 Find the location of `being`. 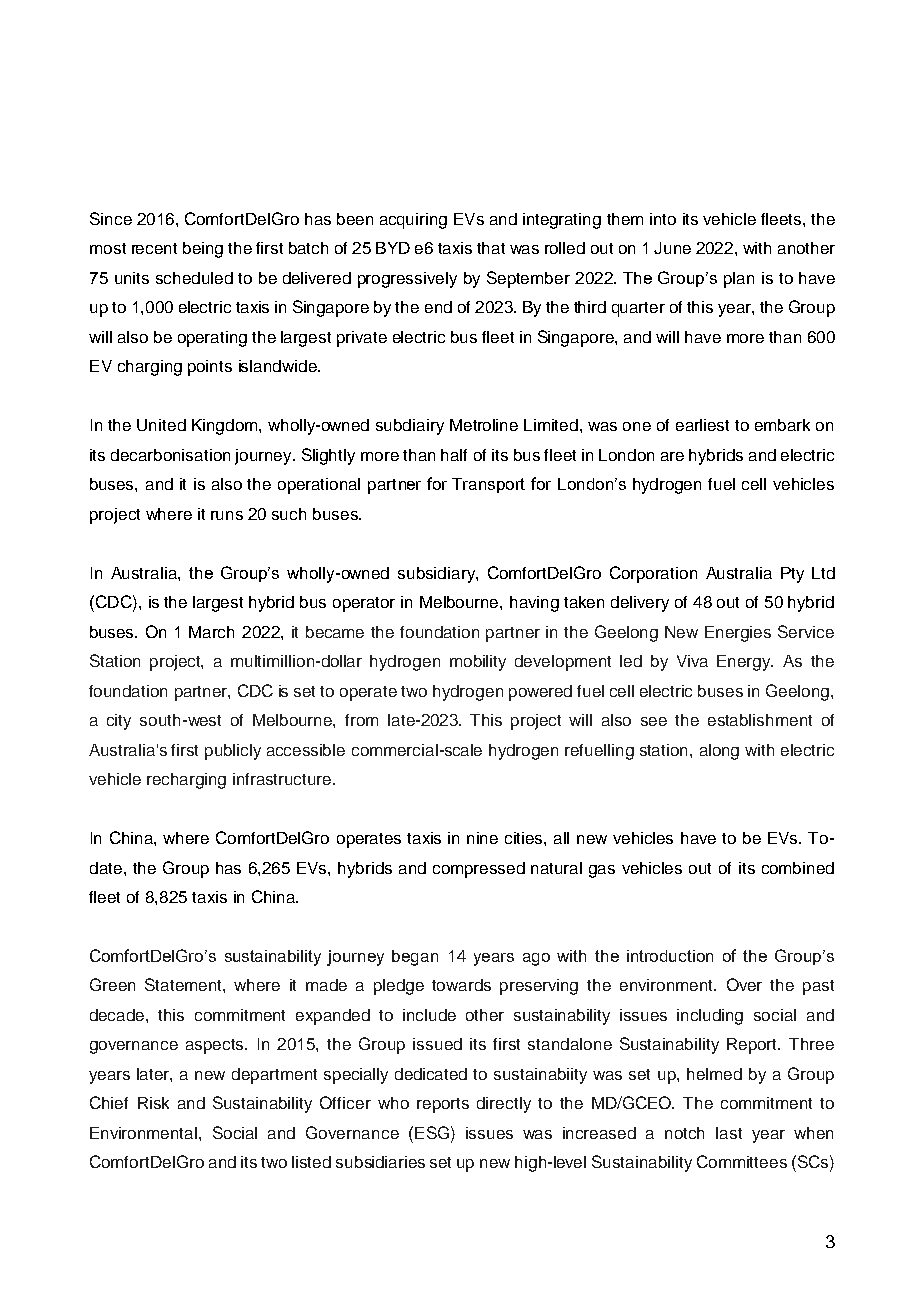

being is located at coordinates (203, 250).
